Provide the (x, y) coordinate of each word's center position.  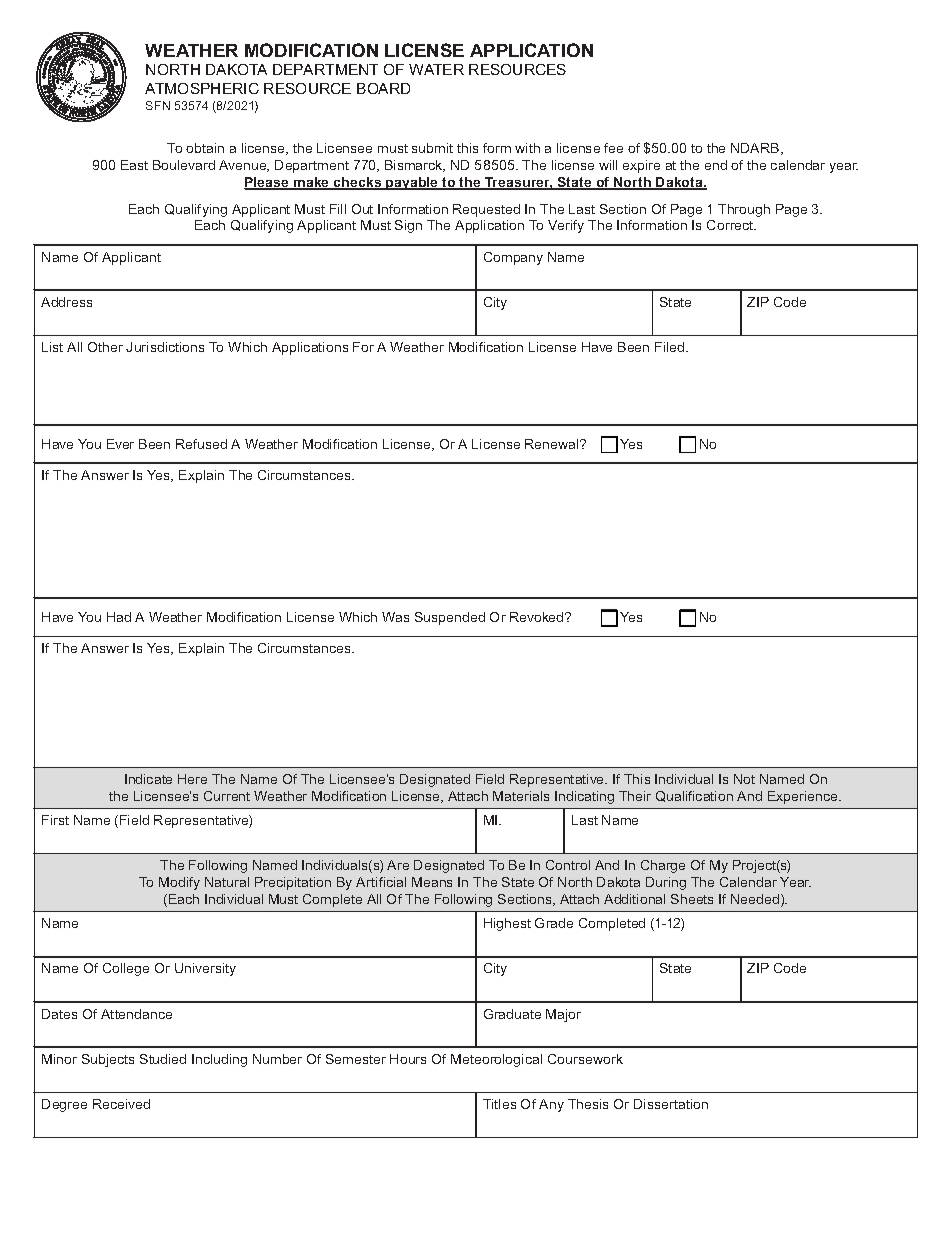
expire (641, 166)
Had (119, 617)
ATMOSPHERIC (202, 88)
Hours (408, 1059)
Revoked (538, 617)
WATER (436, 69)
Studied (163, 1059)
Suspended (450, 618)
